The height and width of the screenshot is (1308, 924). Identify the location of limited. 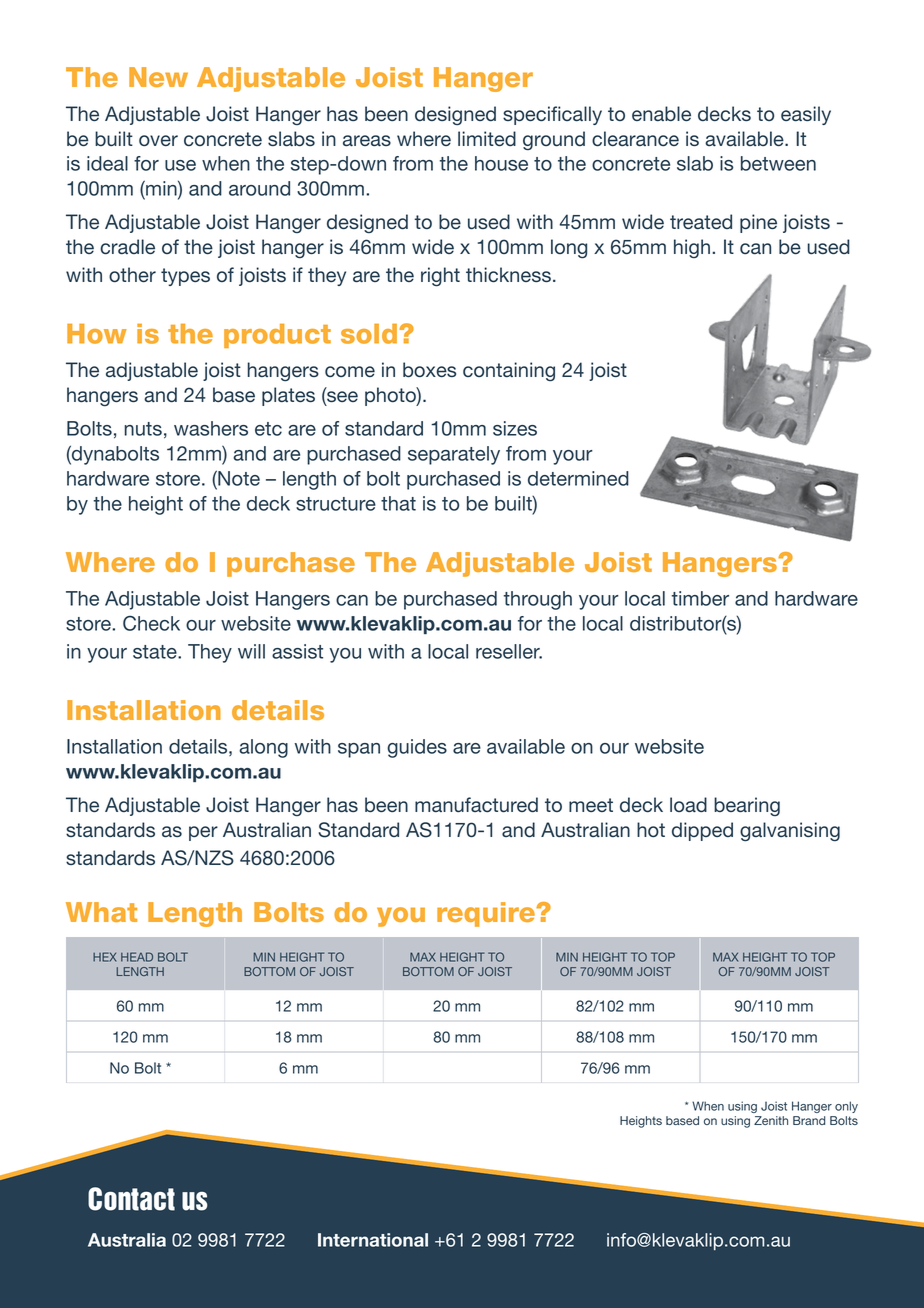
(487, 139).
